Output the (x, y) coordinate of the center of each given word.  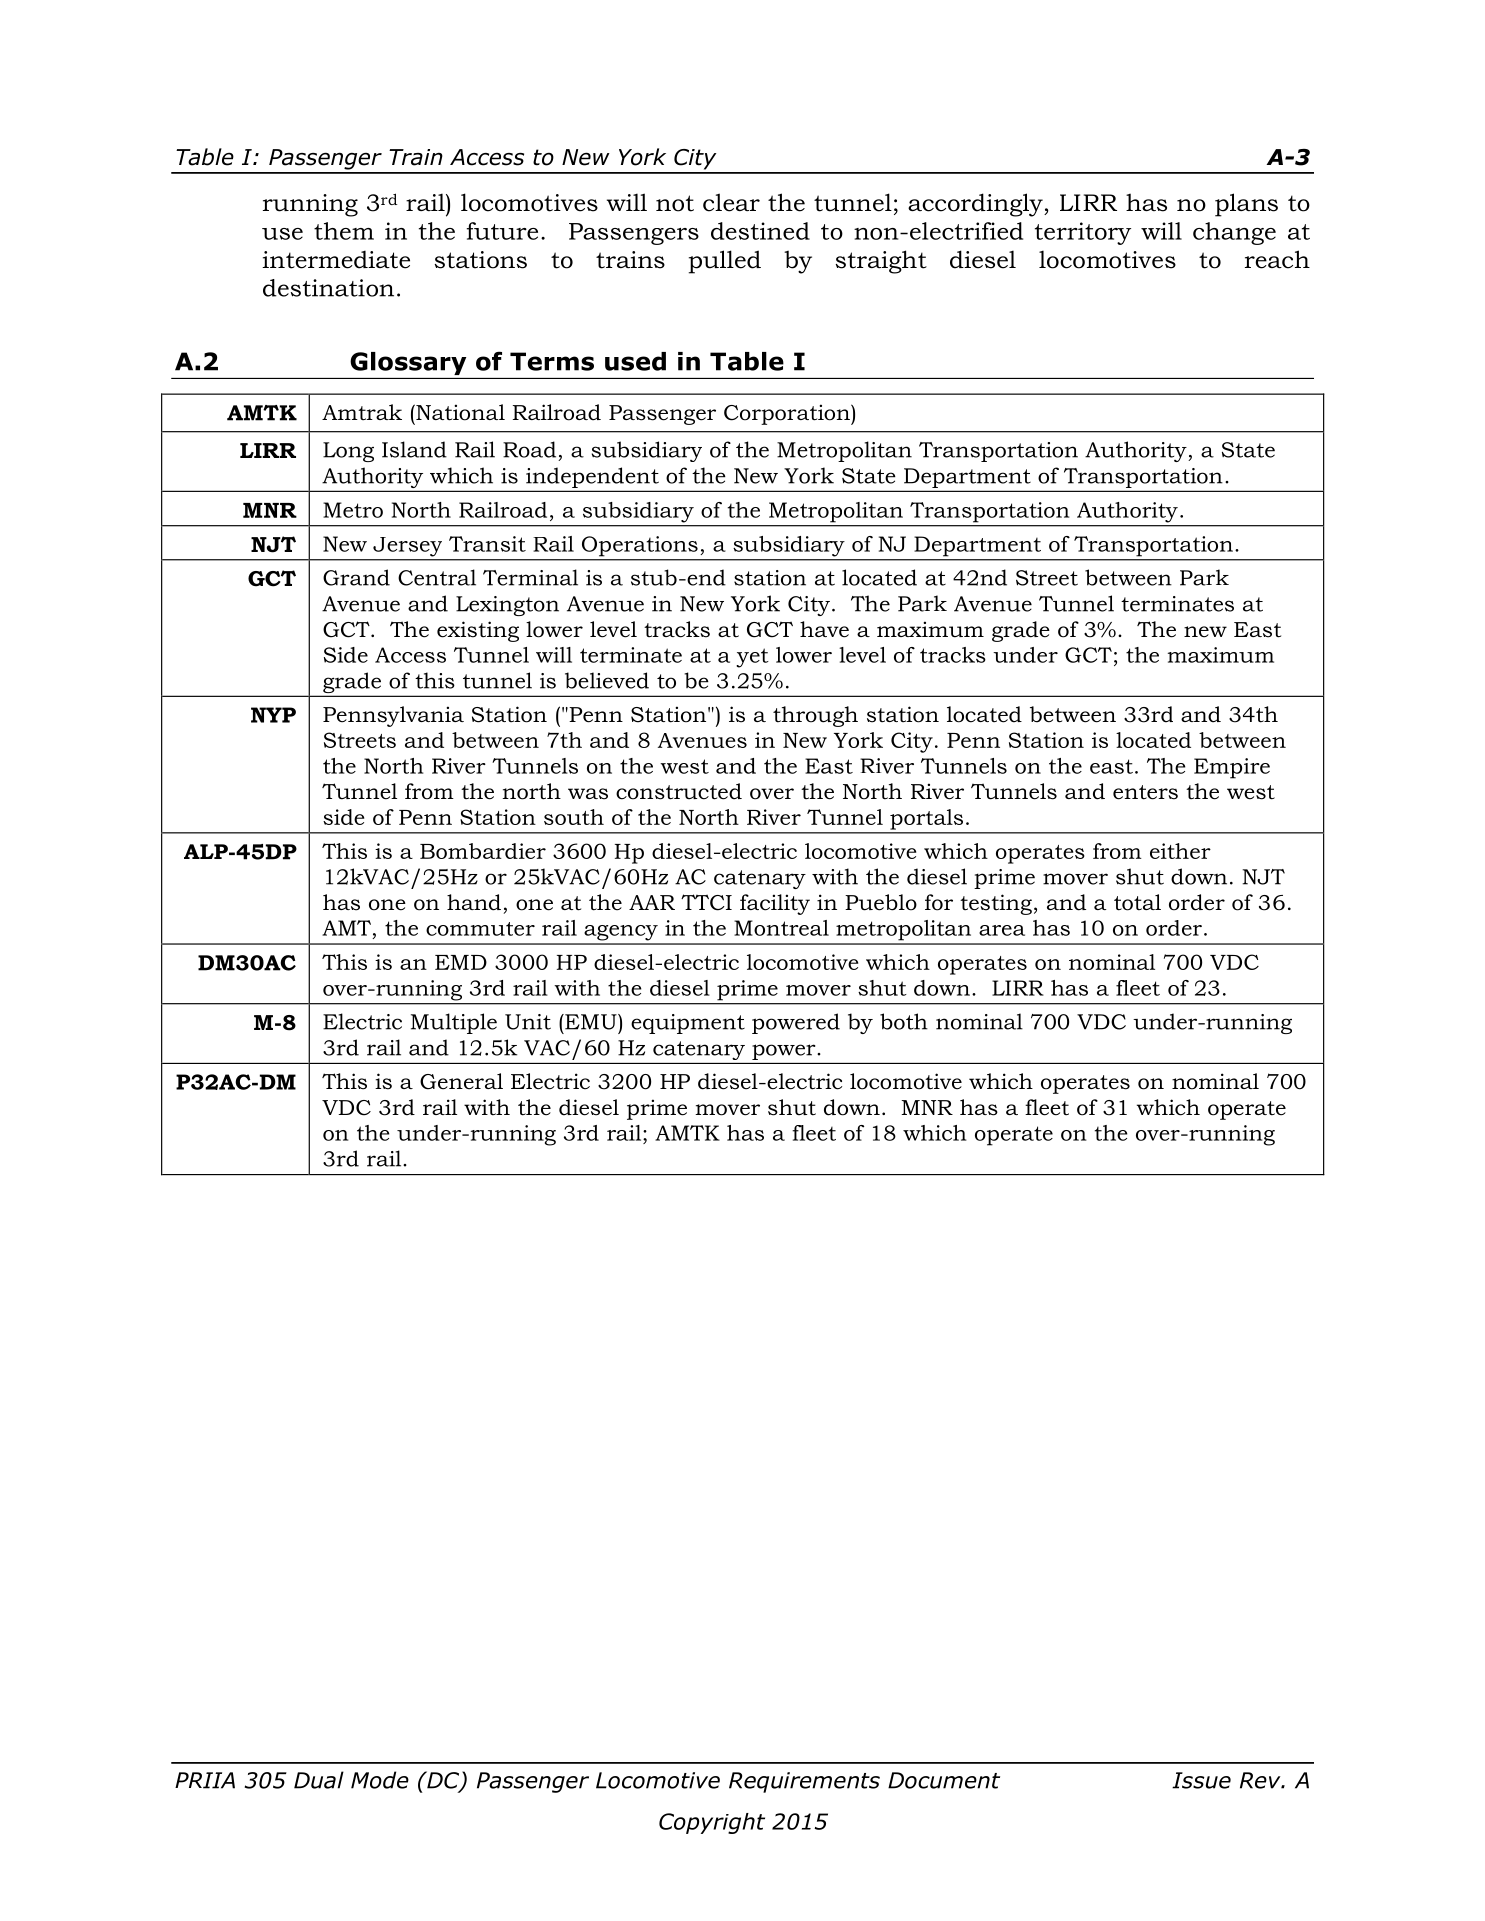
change (1234, 233)
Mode (380, 1780)
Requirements (804, 1782)
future (502, 231)
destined (760, 231)
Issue (1201, 1780)
